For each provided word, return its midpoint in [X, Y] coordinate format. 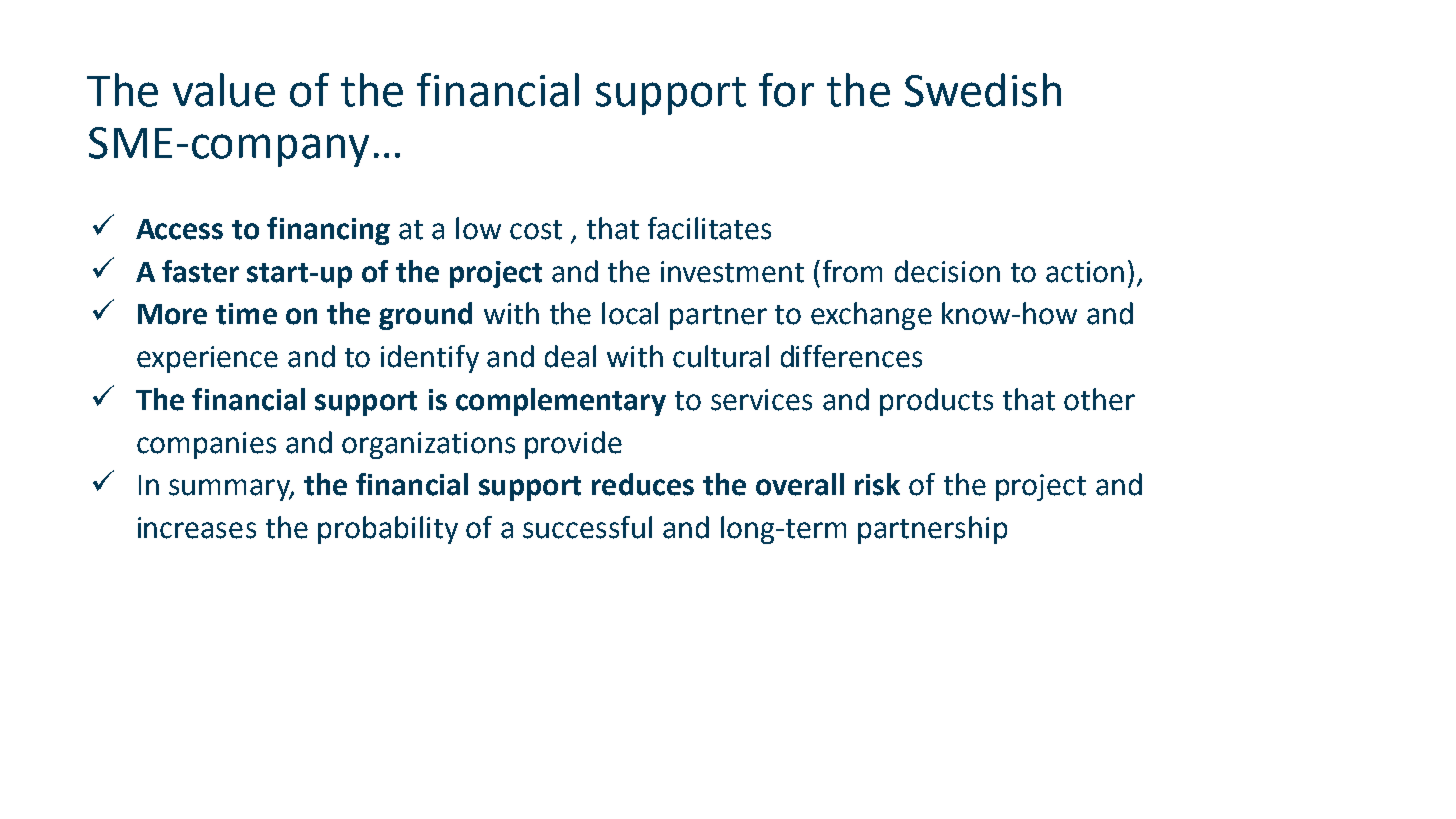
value [224, 90]
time [246, 314]
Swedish [983, 90]
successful [587, 527]
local [630, 313]
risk [877, 484]
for [786, 90]
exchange [871, 316]
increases [197, 528]
